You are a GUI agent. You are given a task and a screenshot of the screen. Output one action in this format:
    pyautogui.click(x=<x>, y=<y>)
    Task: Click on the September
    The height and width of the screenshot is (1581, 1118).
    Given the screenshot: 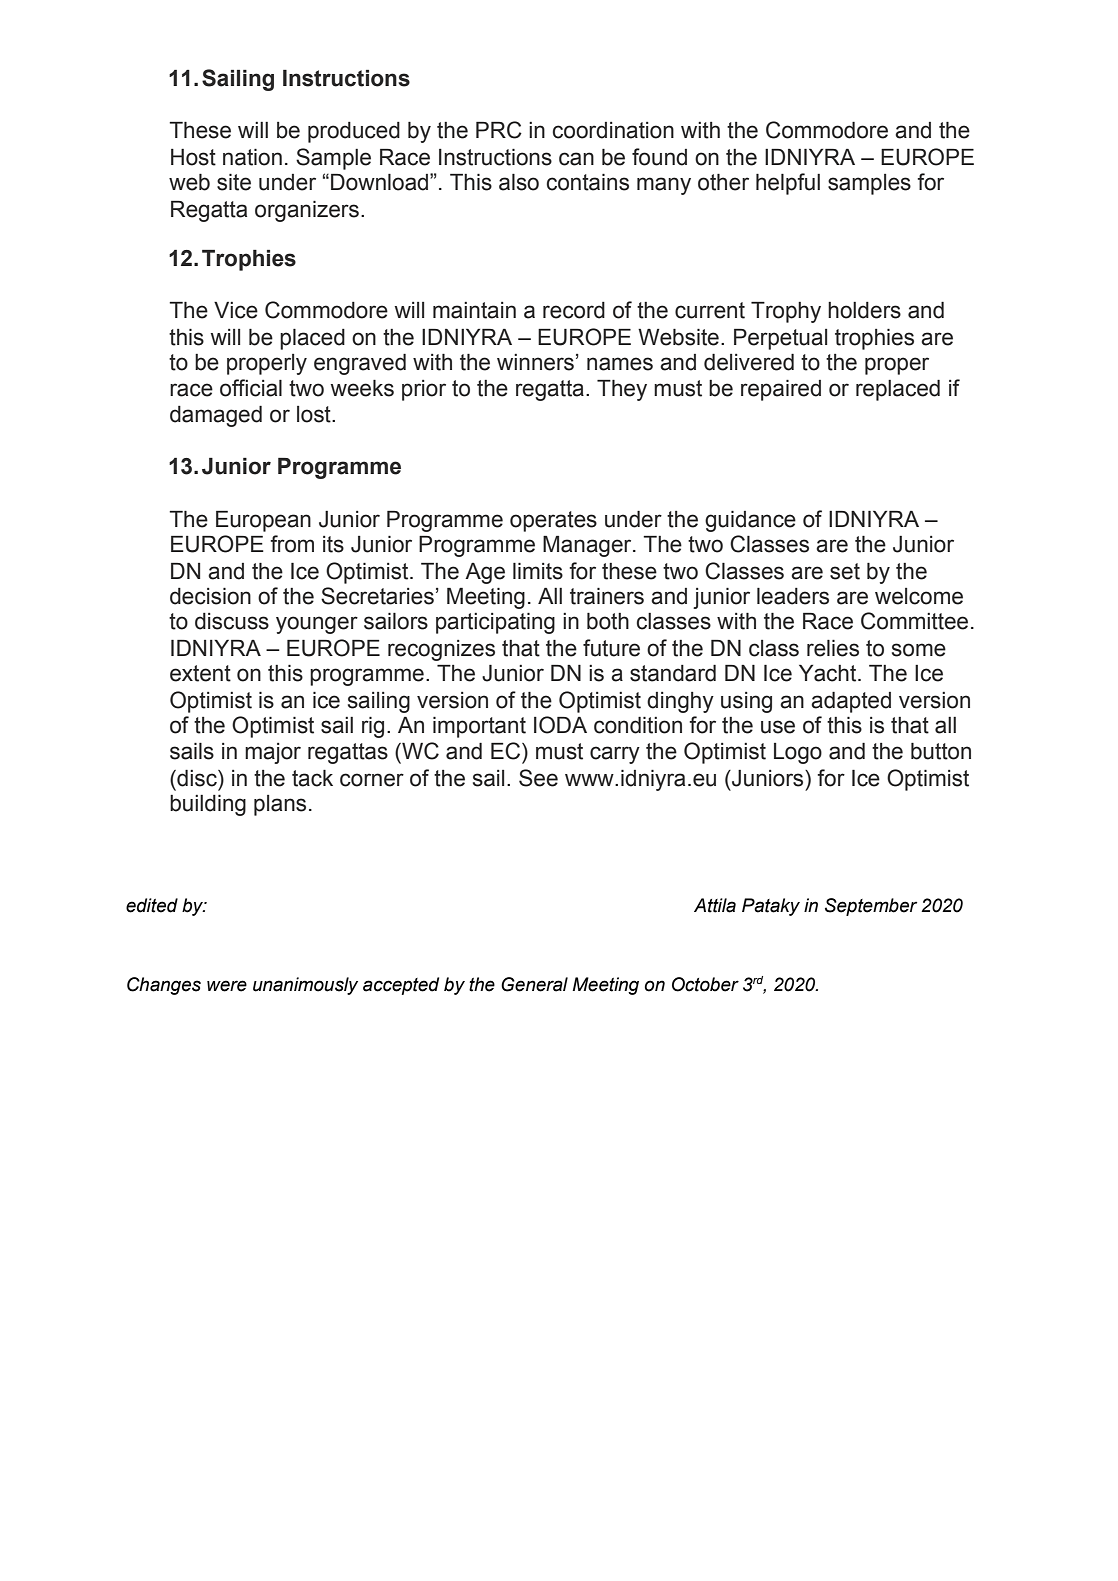 What is the action you would take?
    pyautogui.click(x=871, y=907)
